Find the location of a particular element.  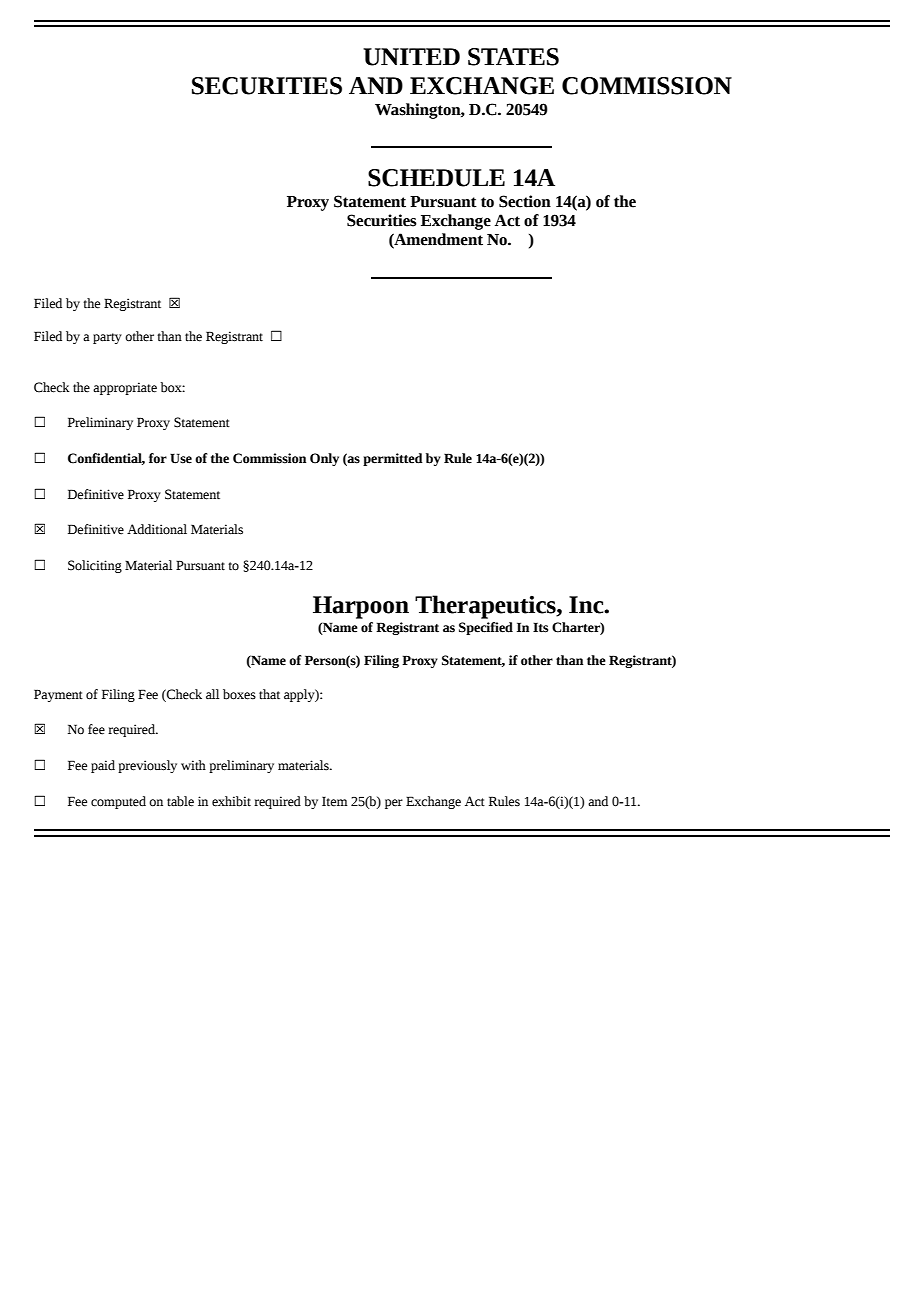

that is located at coordinates (269, 694).
